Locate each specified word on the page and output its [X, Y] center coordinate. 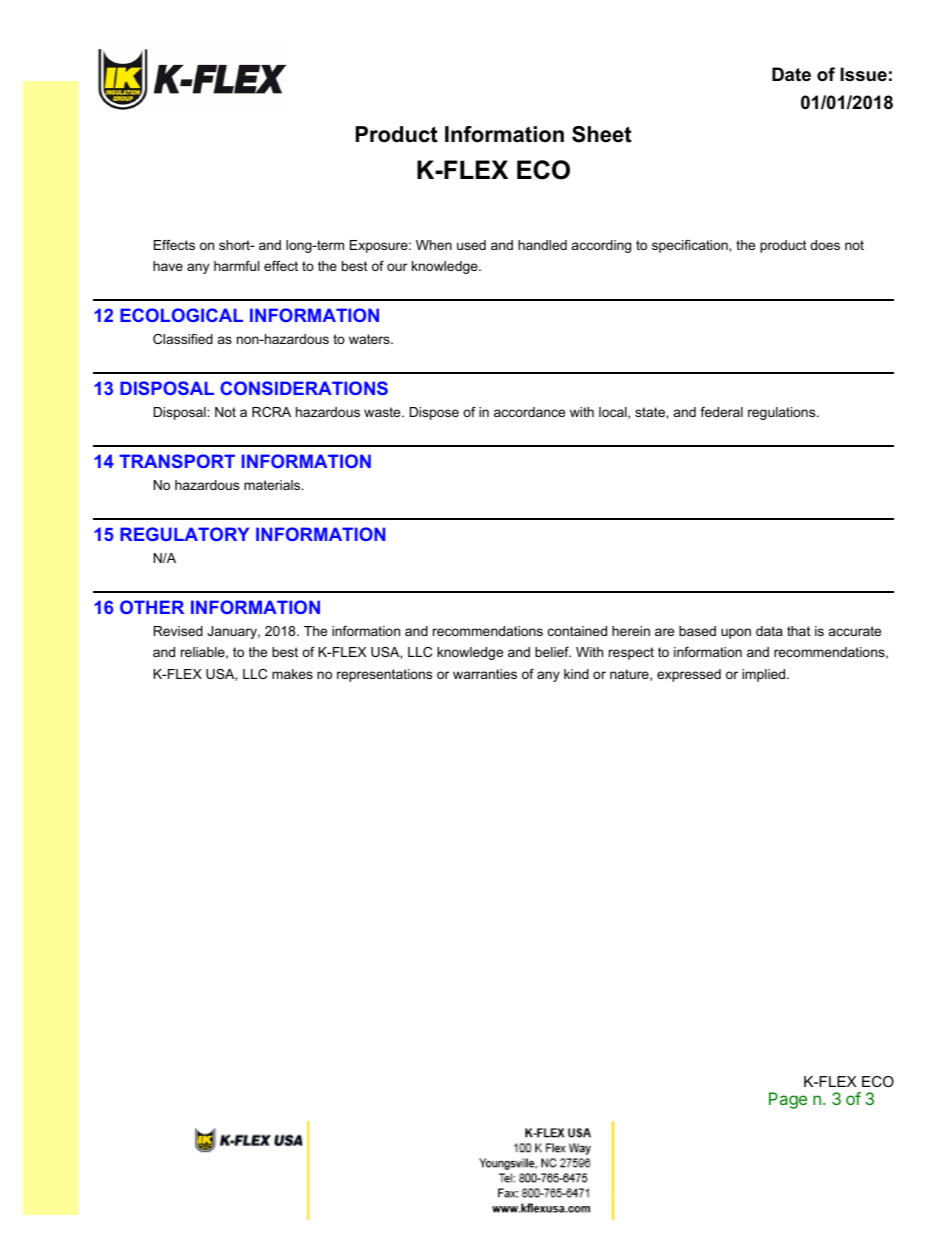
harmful [236, 266]
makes [292, 674]
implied [765, 675]
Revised [178, 631]
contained [577, 631]
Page [788, 1100]
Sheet [602, 134]
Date [791, 74]
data [769, 631]
